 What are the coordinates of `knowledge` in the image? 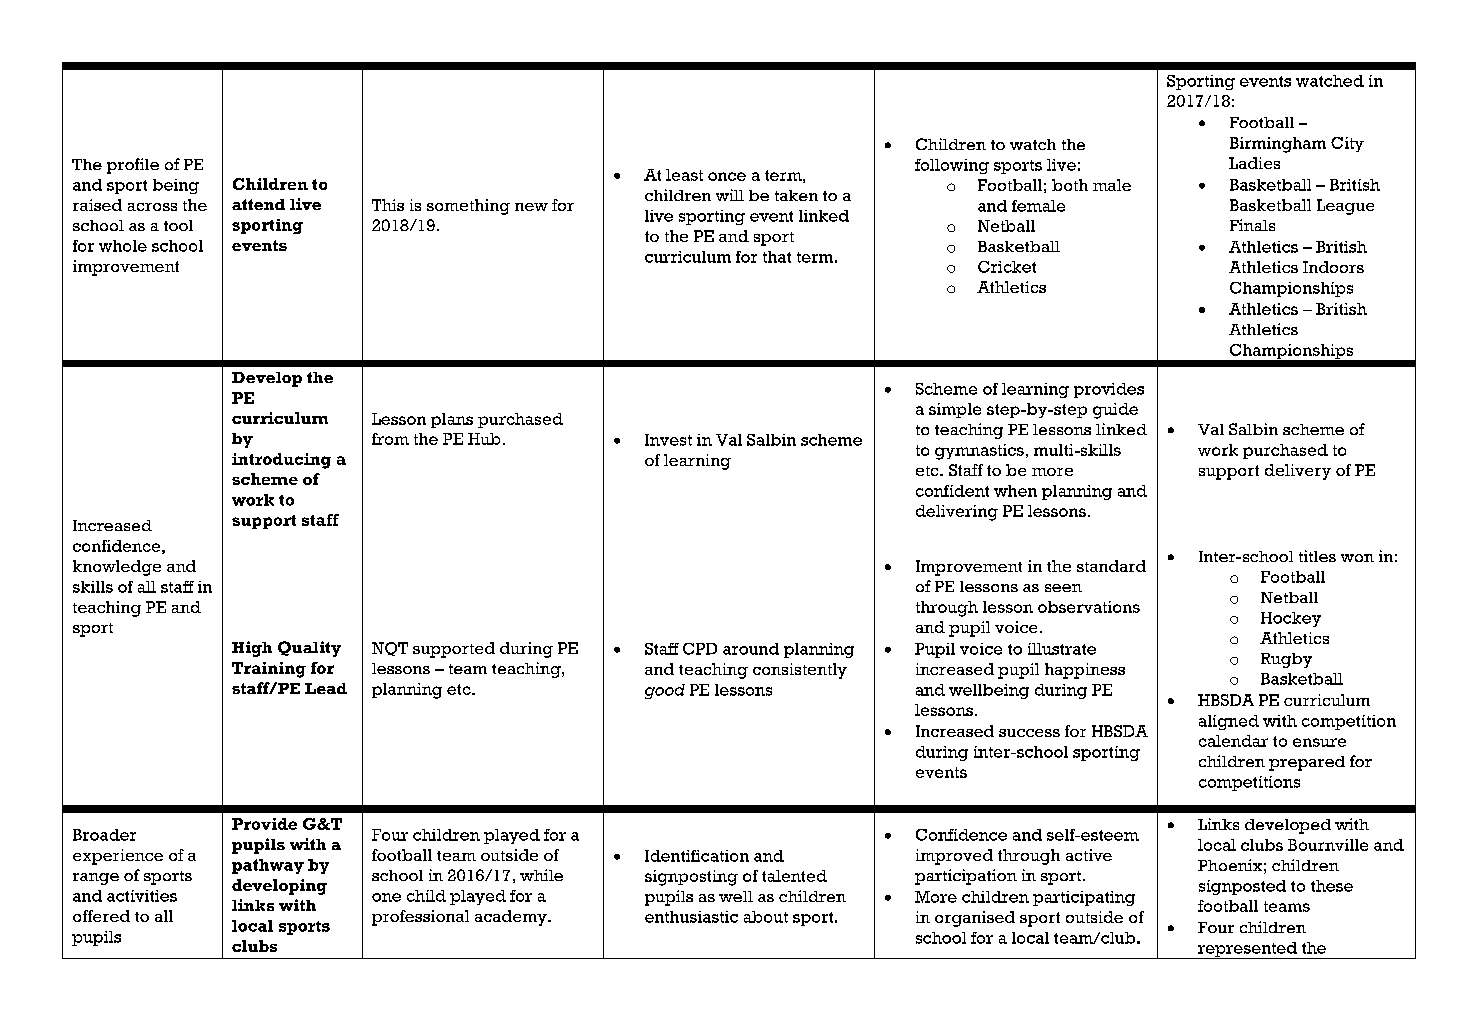 It's located at (117, 568).
